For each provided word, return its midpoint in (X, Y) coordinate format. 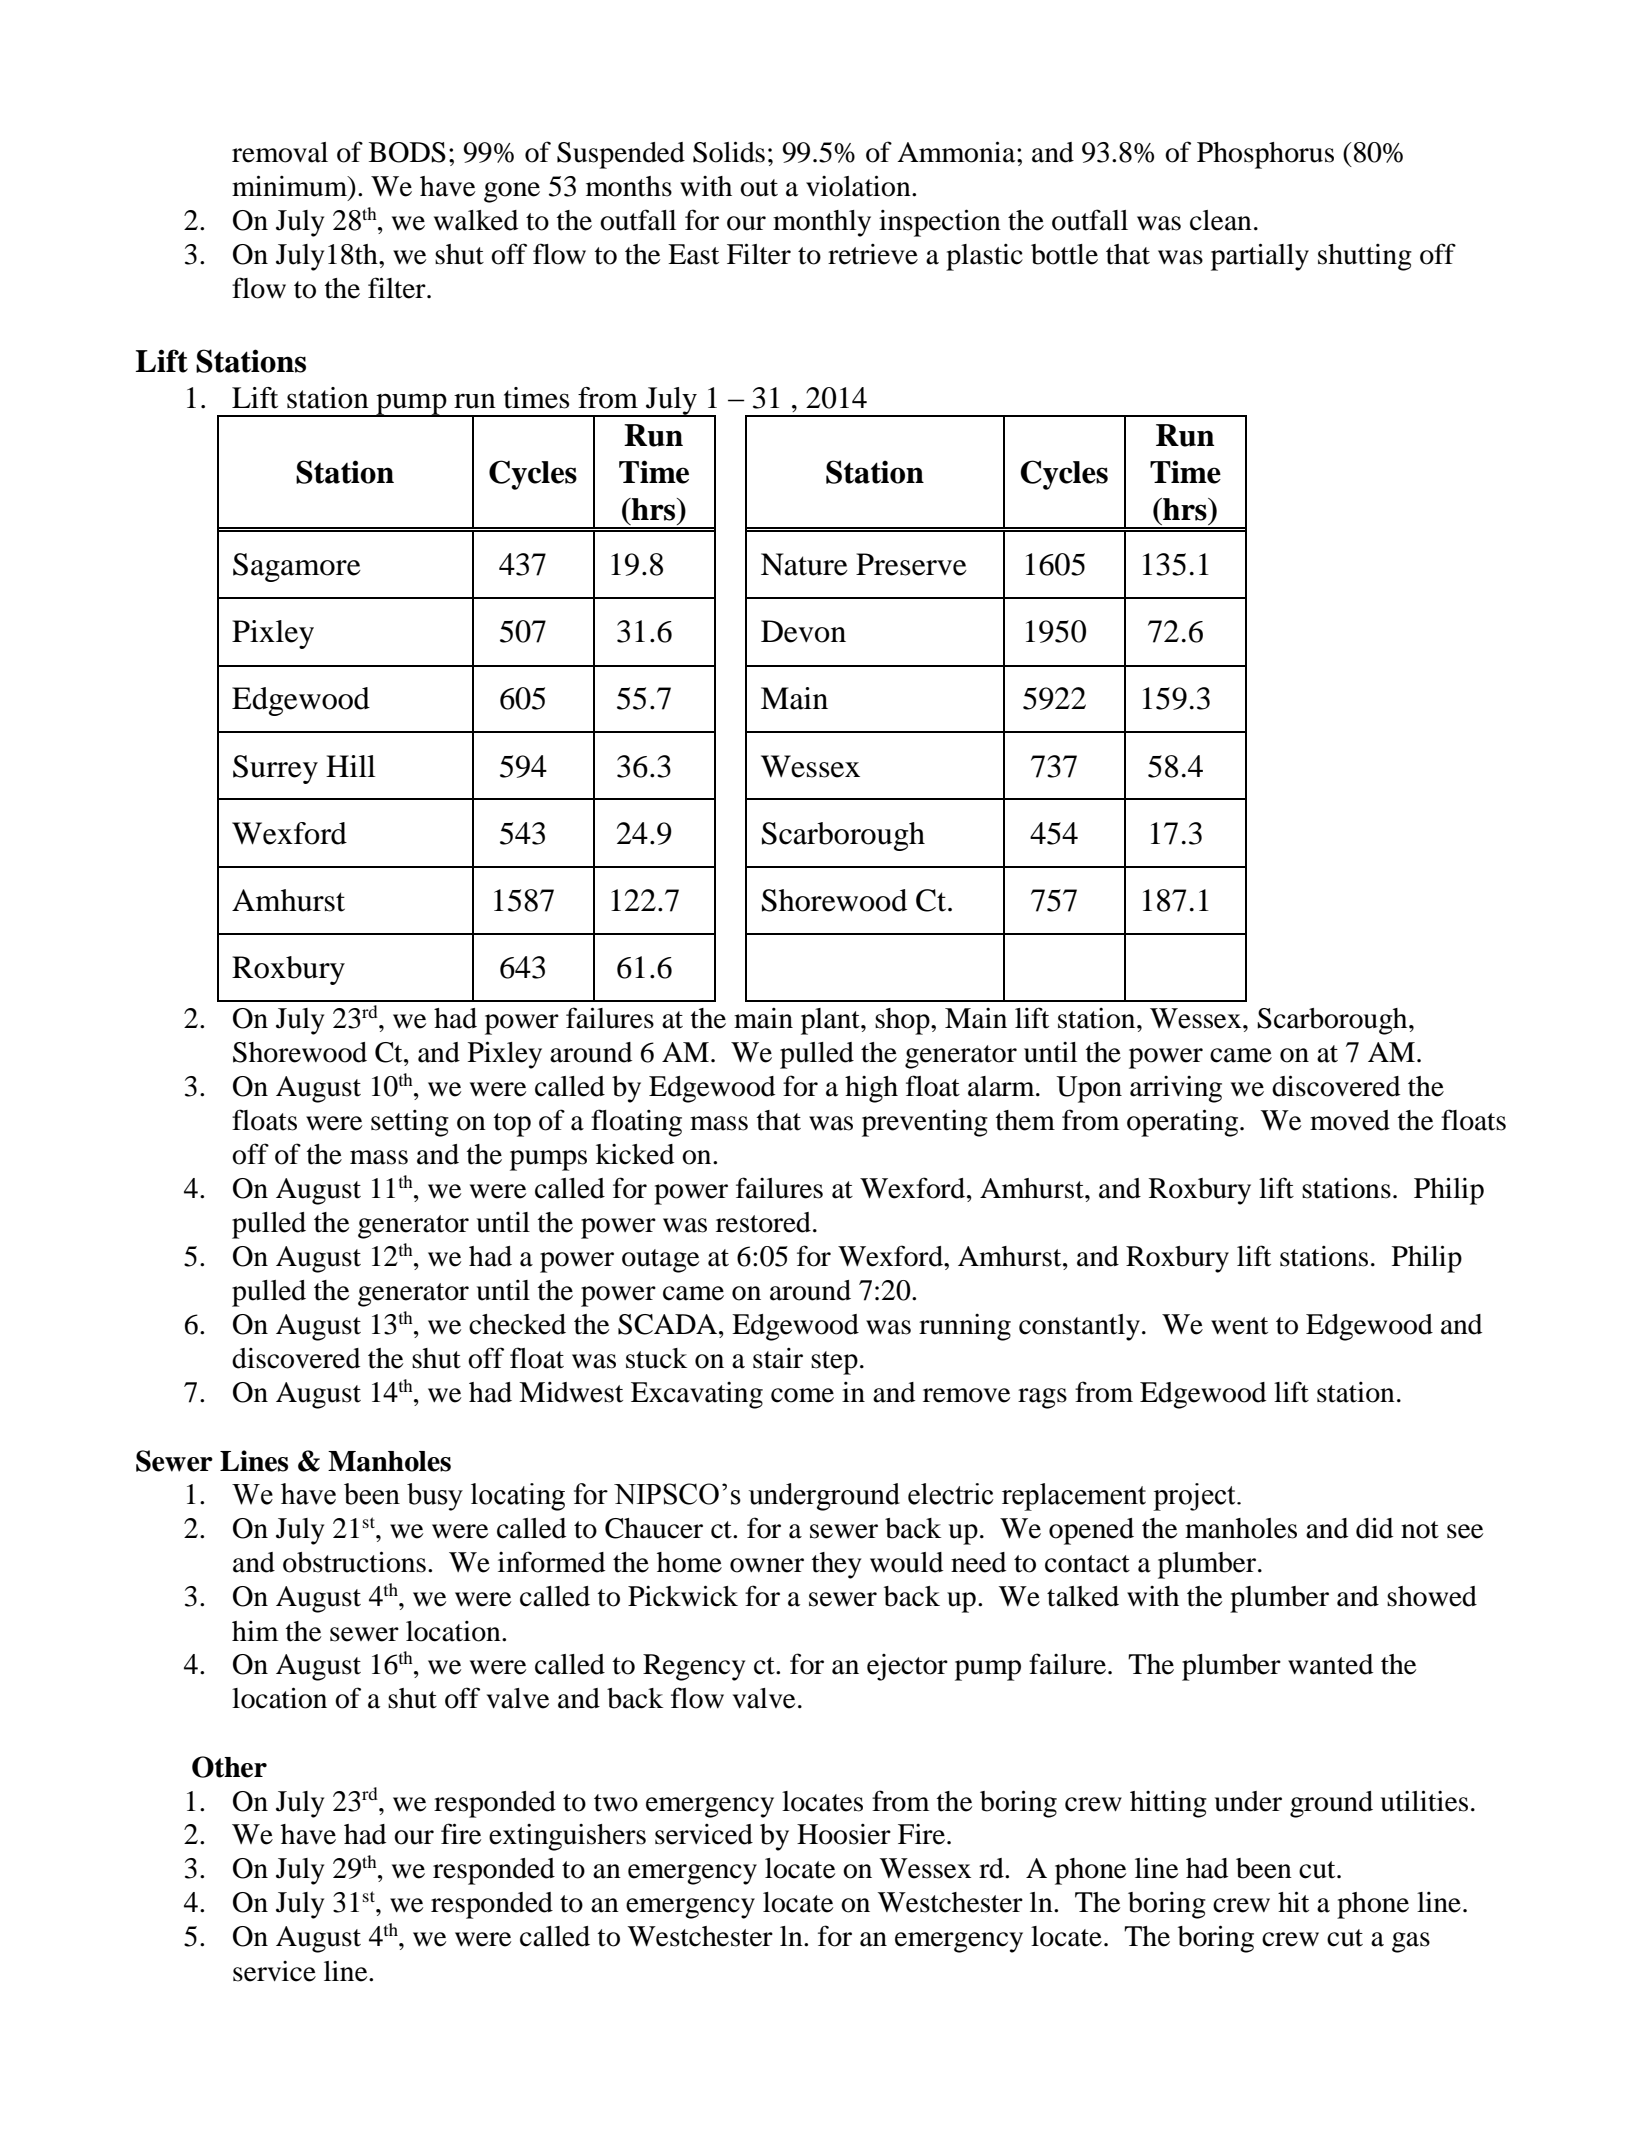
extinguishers (567, 1837)
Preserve (911, 564)
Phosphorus (1265, 155)
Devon (803, 631)
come (802, 1395)
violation (859, 186)
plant (831, 1021)
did (1374, 1528)
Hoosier (844, 1834)
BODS (407, 152)
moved (1350, 1120)
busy (435, 1497)
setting (410, 1123)
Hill (350, 766)
